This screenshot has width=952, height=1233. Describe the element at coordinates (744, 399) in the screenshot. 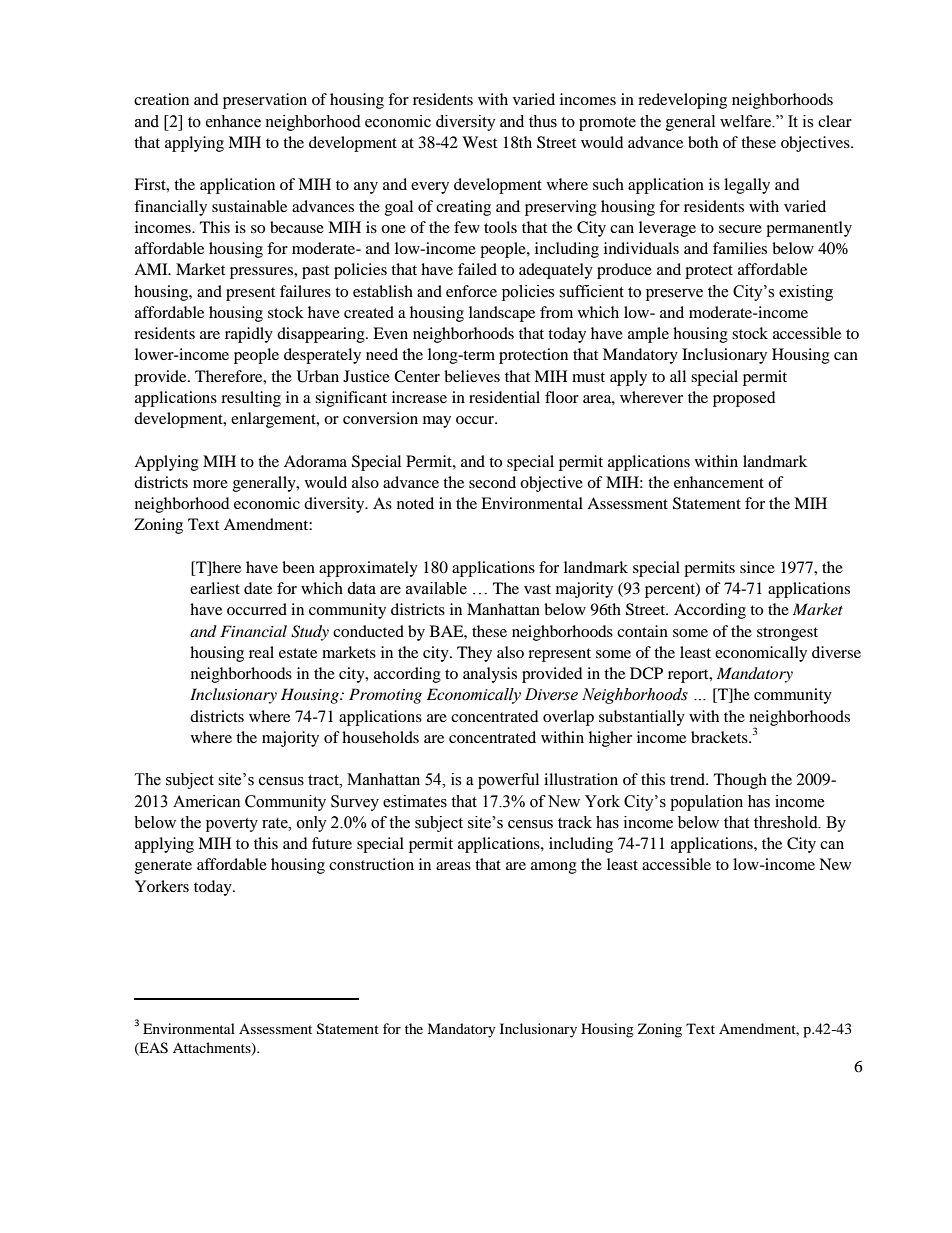

I see `proposed` at that location.
